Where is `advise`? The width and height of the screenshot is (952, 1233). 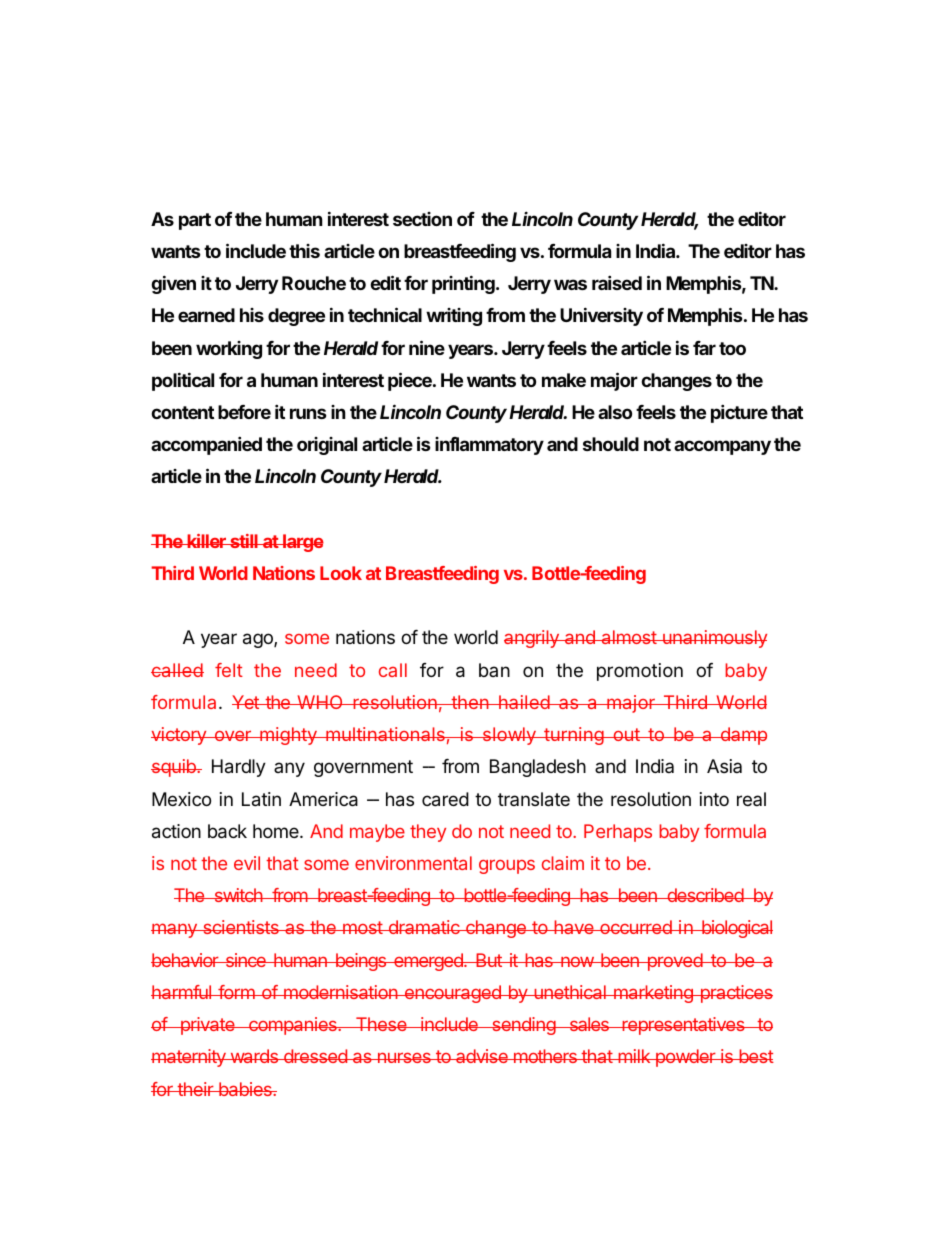
advise is located at coordinates (482, 1056).
